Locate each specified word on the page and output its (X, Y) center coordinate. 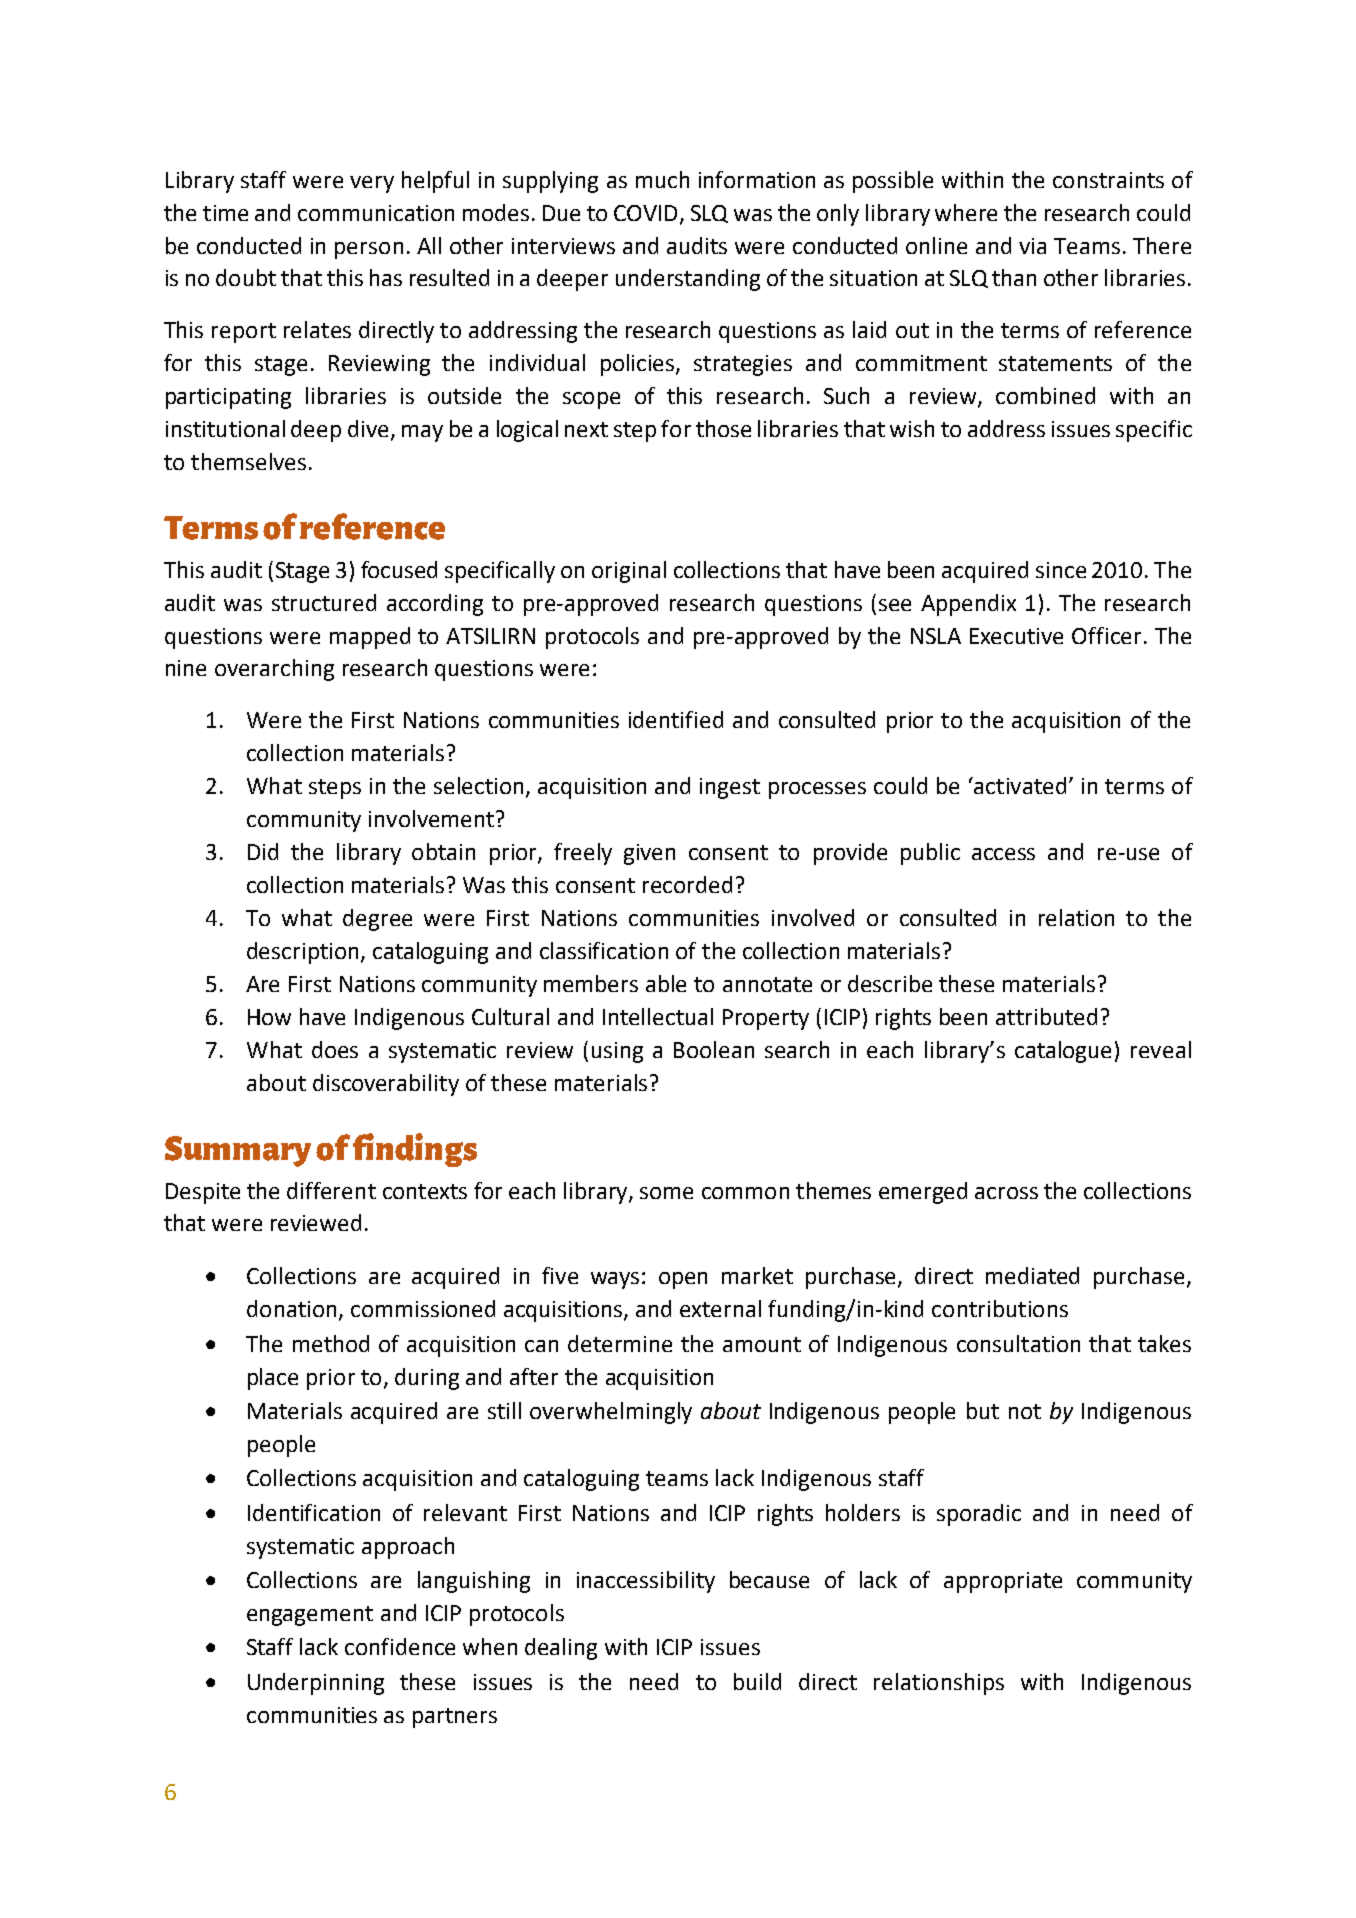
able (666, 983)
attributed (1046, 1016)
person (369, 250)
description (302, 953)
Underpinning (316, 1684)
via (1032, 246)
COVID (645, 213)
